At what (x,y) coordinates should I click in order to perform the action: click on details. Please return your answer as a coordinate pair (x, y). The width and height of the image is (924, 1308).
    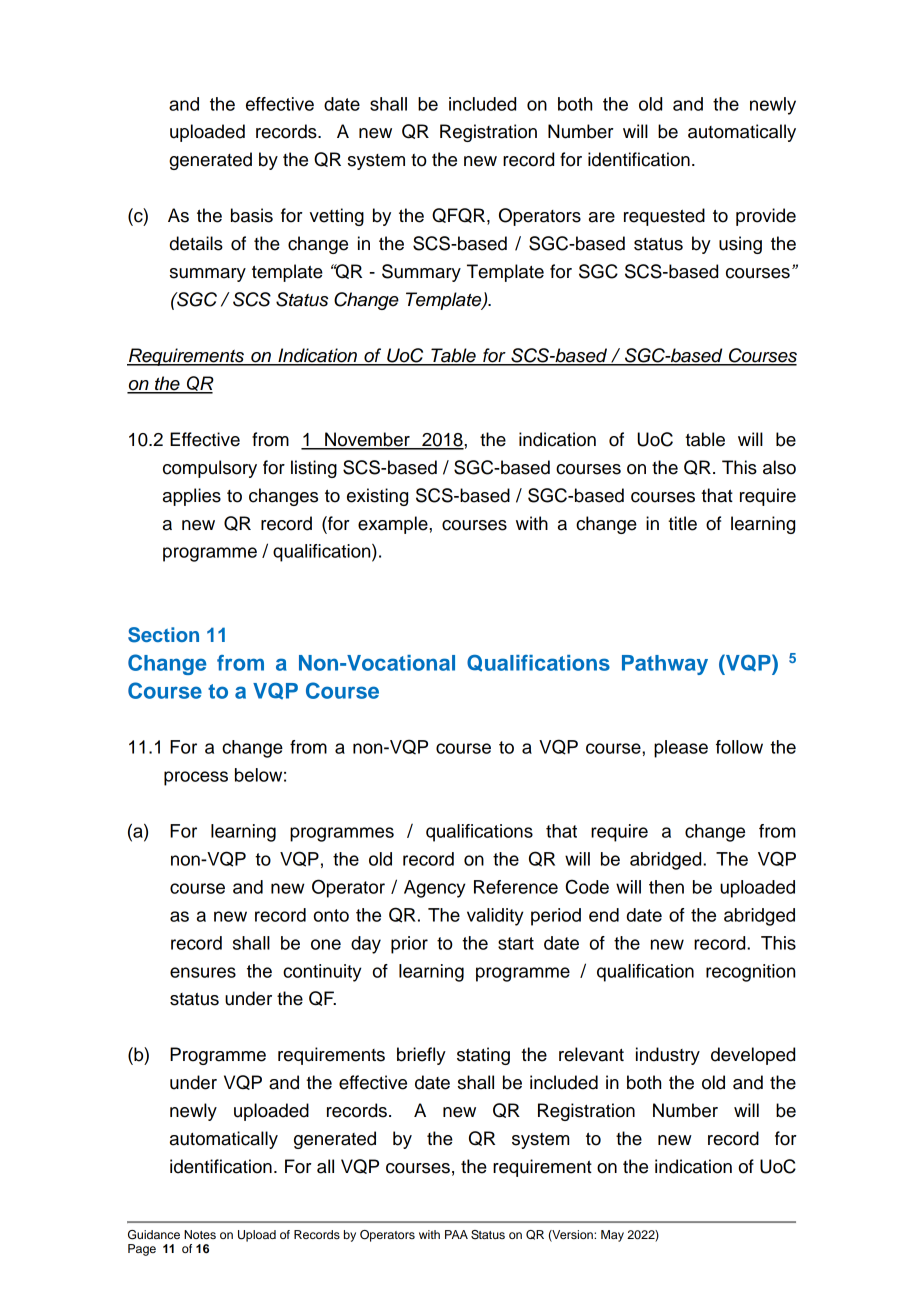
    Looking at the image, I should click on (196, 243).
